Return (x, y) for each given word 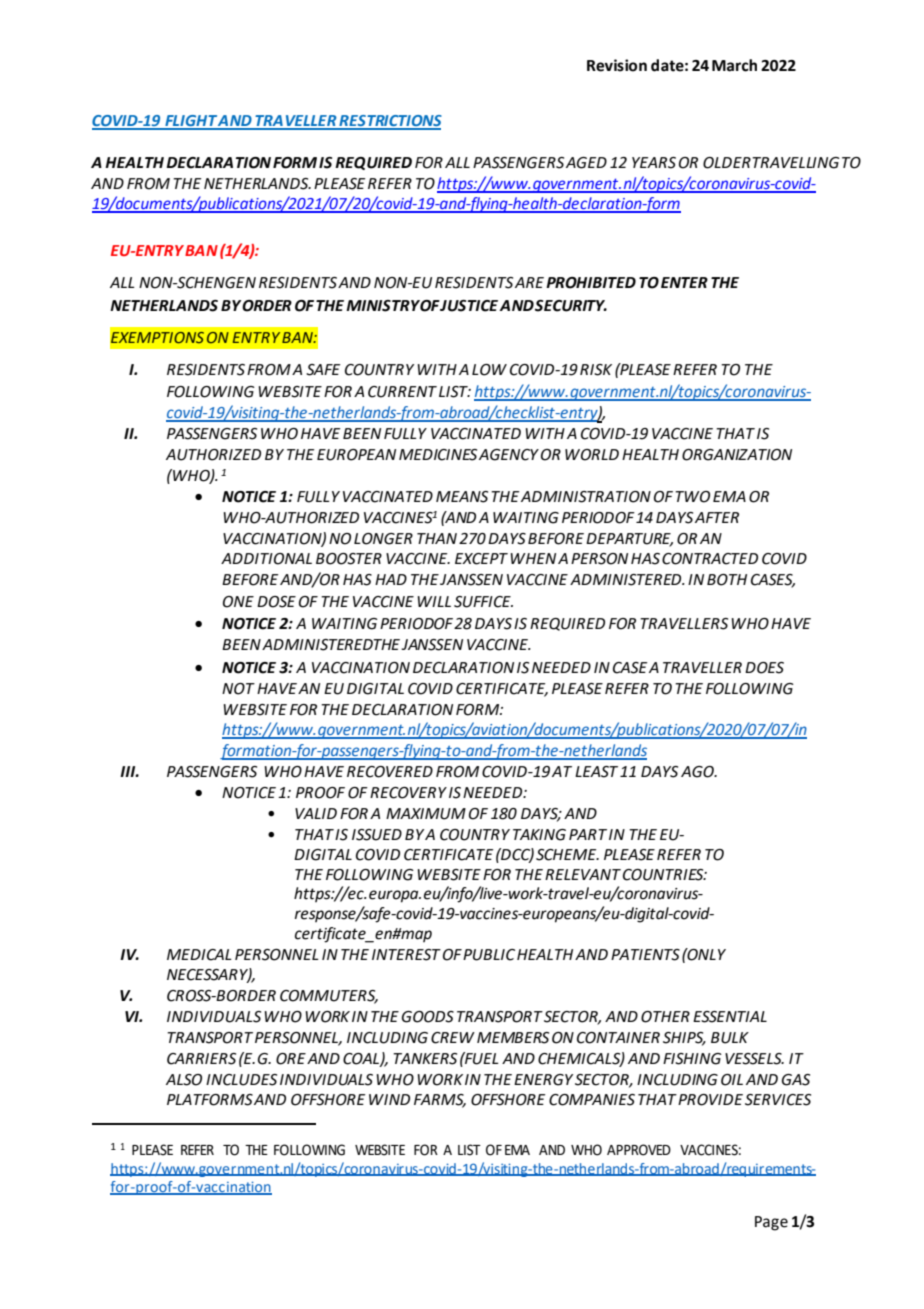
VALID (316, 813)
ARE (529, 282)
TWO (692, 497)
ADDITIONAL (266, 559)
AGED (586, 163)
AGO (698, 772)
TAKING (539, 835)
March (734, 65)
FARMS (440, 1101)
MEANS (462, 497)
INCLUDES (241, 1080)
